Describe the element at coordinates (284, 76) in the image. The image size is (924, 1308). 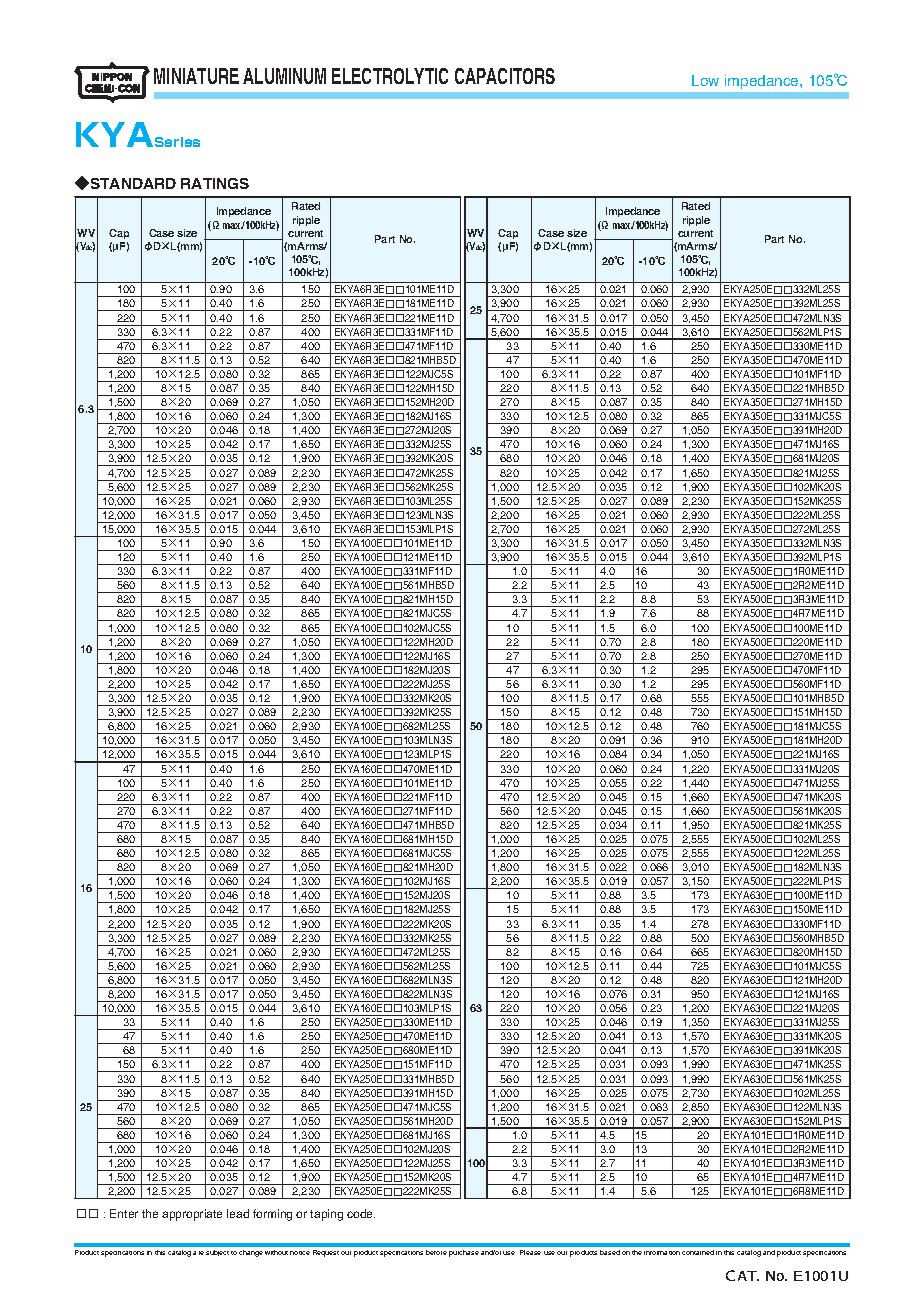
I see `ALUMINUM` at that location.
